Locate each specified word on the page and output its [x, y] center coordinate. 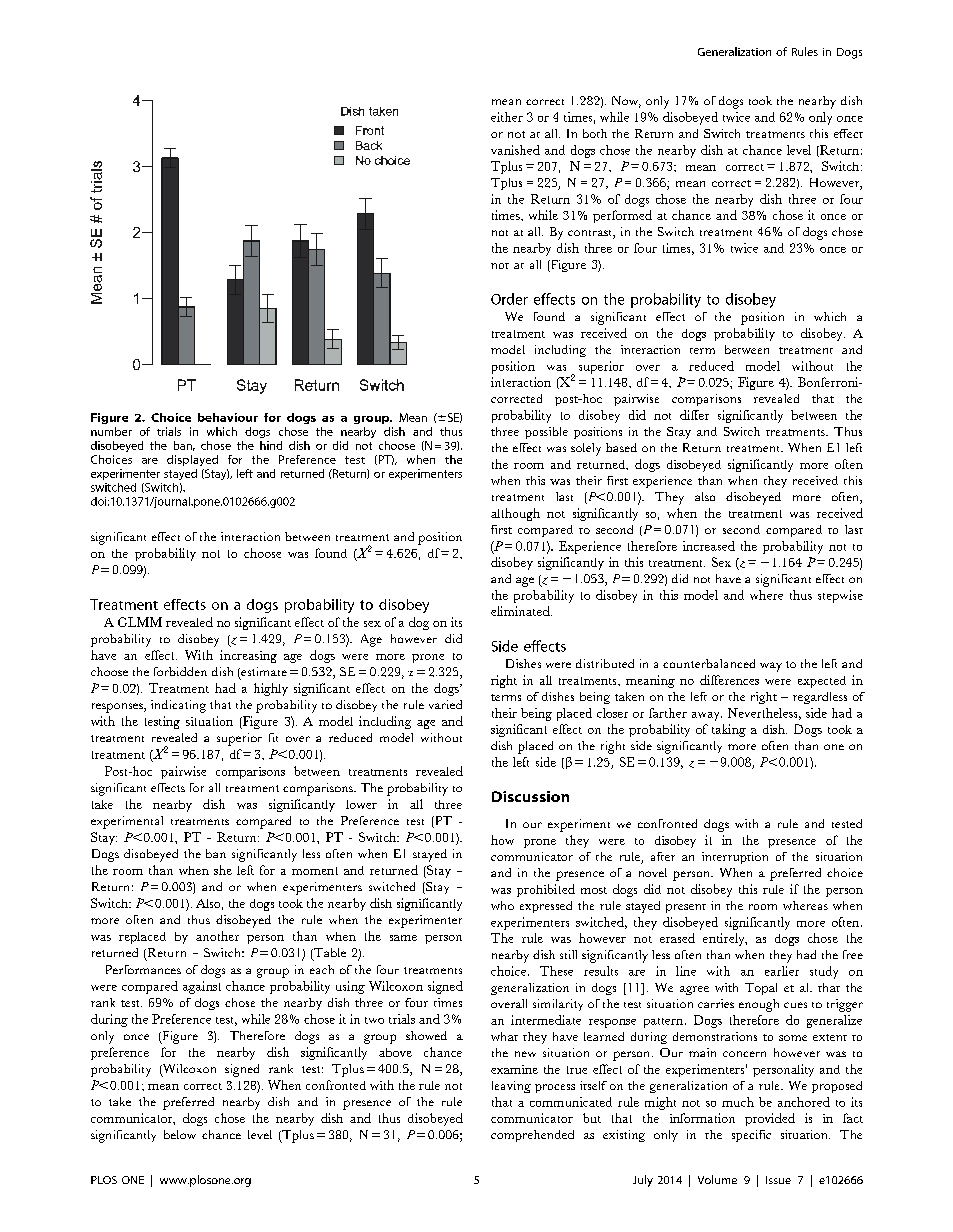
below [180, 1134]
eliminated [521, 611]
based [621, 447]
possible [546, 433]
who [502, 905]
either [507, 117]
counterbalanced [709, 663]
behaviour [228, 417]
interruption [735, 858]
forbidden [180, 671]
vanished [515, 150]
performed [622, 216]
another [217, 936]
